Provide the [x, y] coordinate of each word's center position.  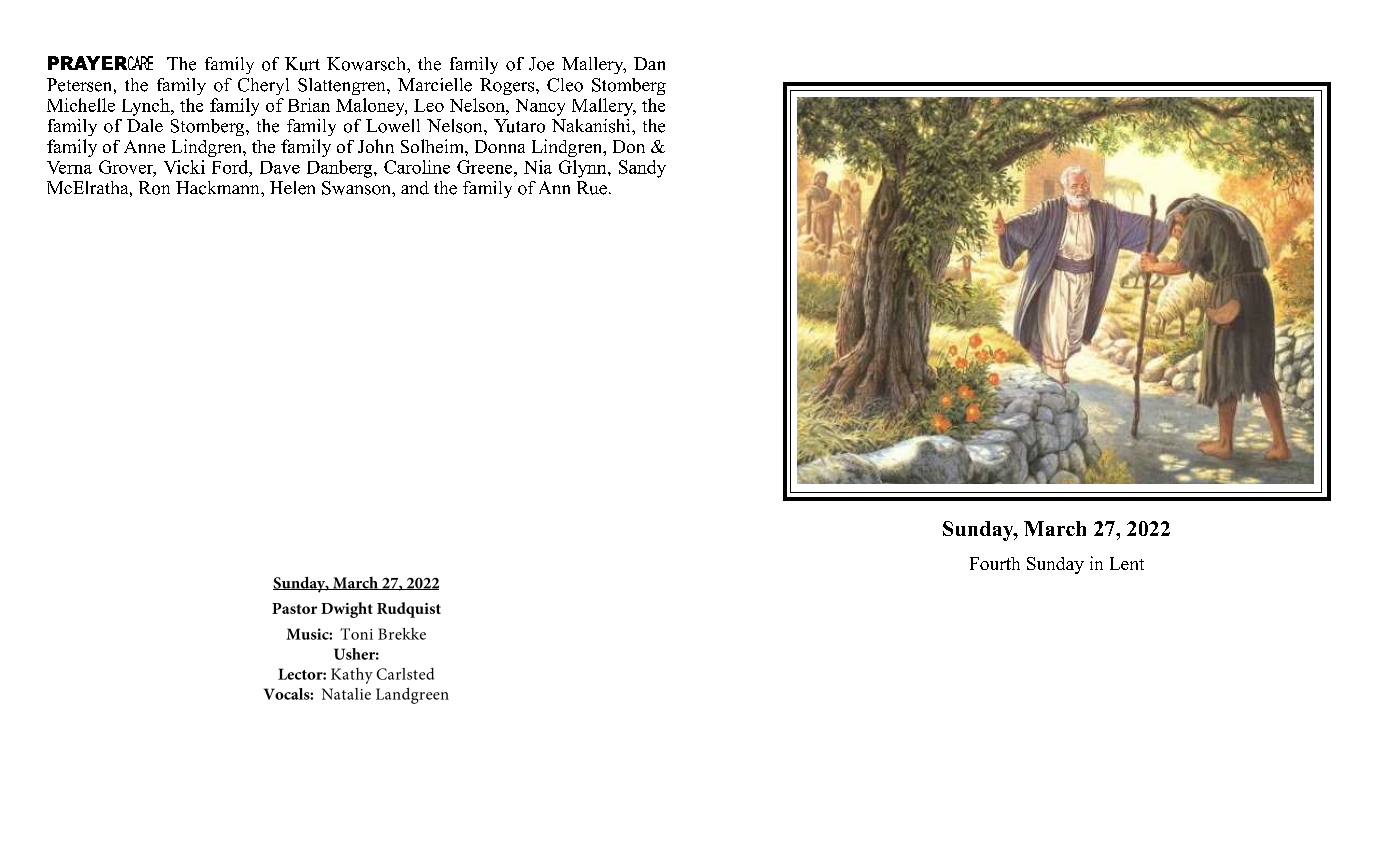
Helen [292, 188]
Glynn [584, 169]
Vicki [184, 167]
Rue [592, 188]
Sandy [642, 169]
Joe [541, 64]
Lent [1127, 563]
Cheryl [263, 86]
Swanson [357, 188]
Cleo [565, 85]
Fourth [995, 563]
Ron [154, 188]
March [1055, 528]
